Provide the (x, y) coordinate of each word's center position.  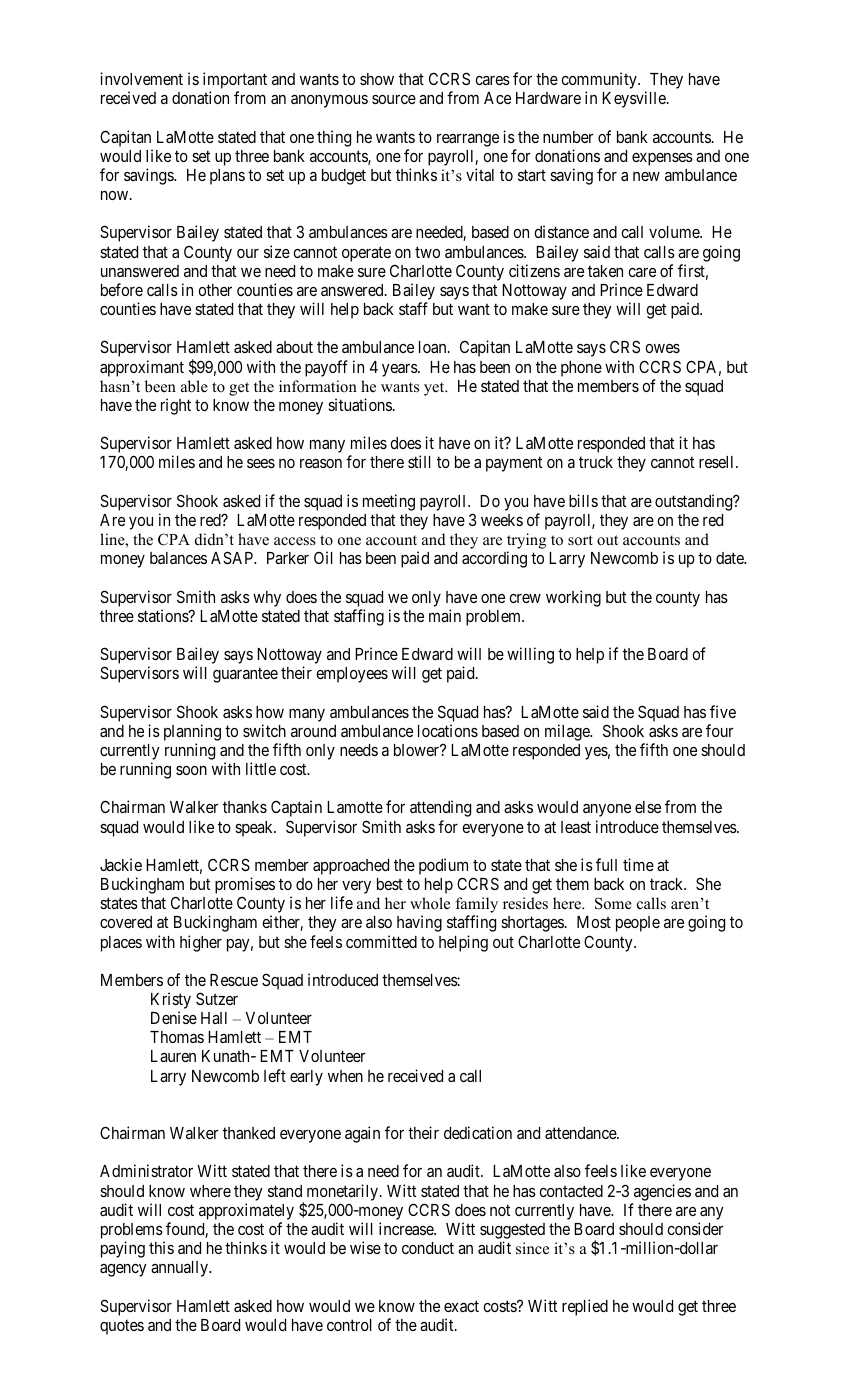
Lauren (173, 1056)
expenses (662, 159)
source (394, 99)
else (648, 807)
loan (434, 347)
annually (180, 1269)
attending (440, 808)
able (194, 386)
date (731, 558)
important (235, 82)
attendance (581, 1133)
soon (191, 770)
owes (662, 348)
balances (178, 558)
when (345, 1076)
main (445, 615)
